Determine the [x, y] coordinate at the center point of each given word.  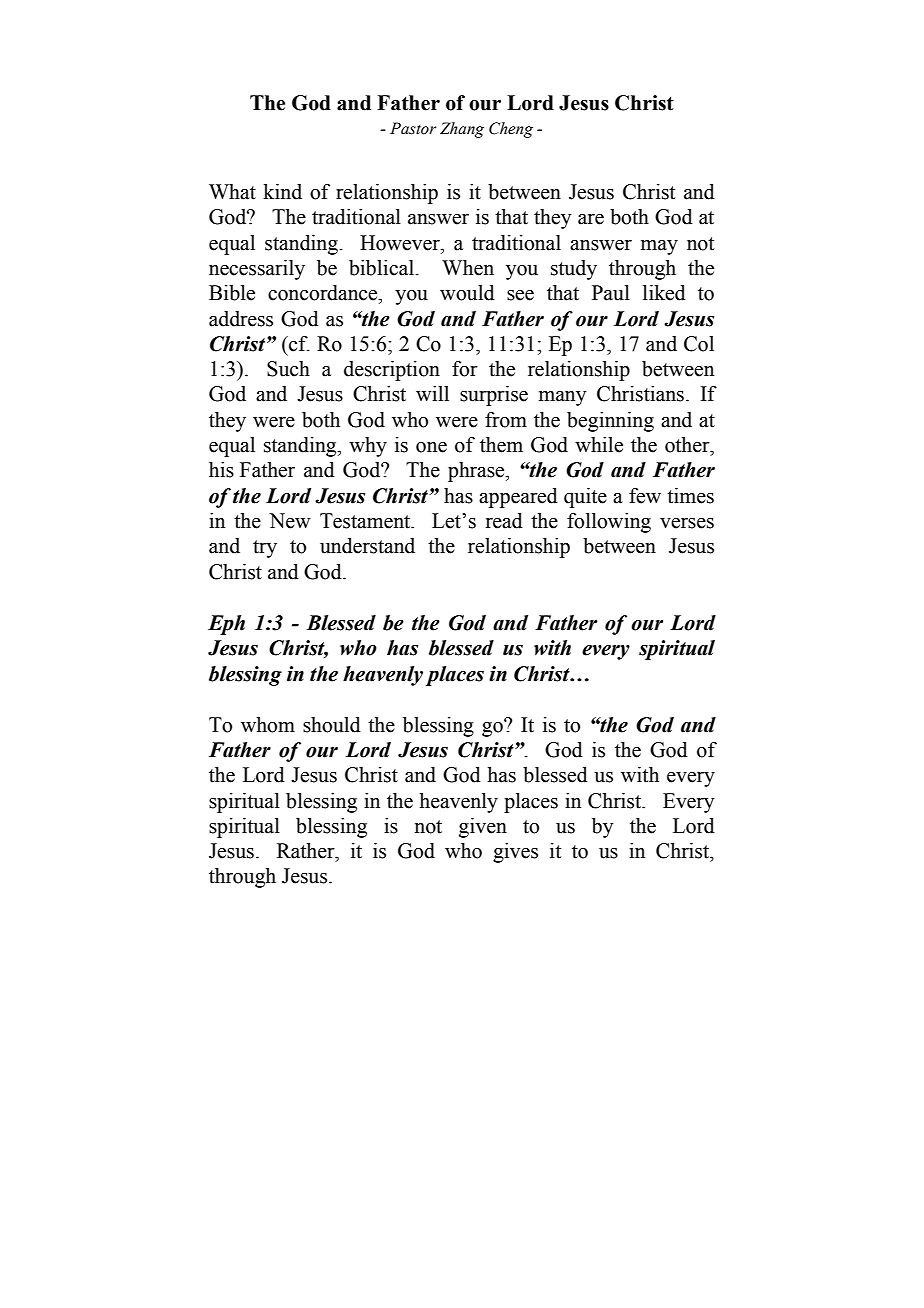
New [290, 521]
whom [268, 725]
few [645, 496]
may [659, 247]
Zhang [462, 130]
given [483, 828]
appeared [518, 498]
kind [282, 192]
